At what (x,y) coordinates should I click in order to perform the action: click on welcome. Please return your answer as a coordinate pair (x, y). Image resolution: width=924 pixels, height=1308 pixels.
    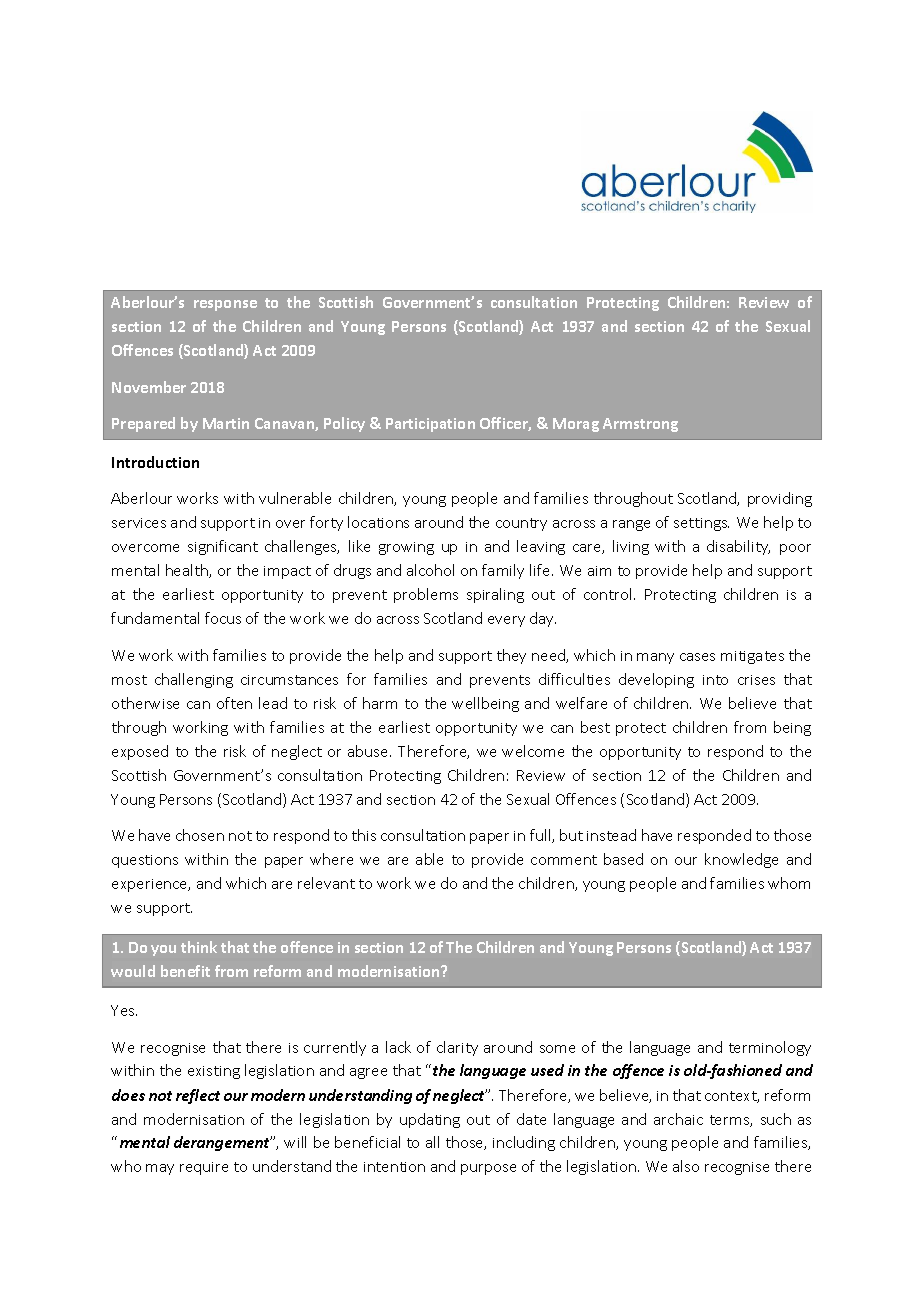
    Looking at the image, I should click on (533, 751).
